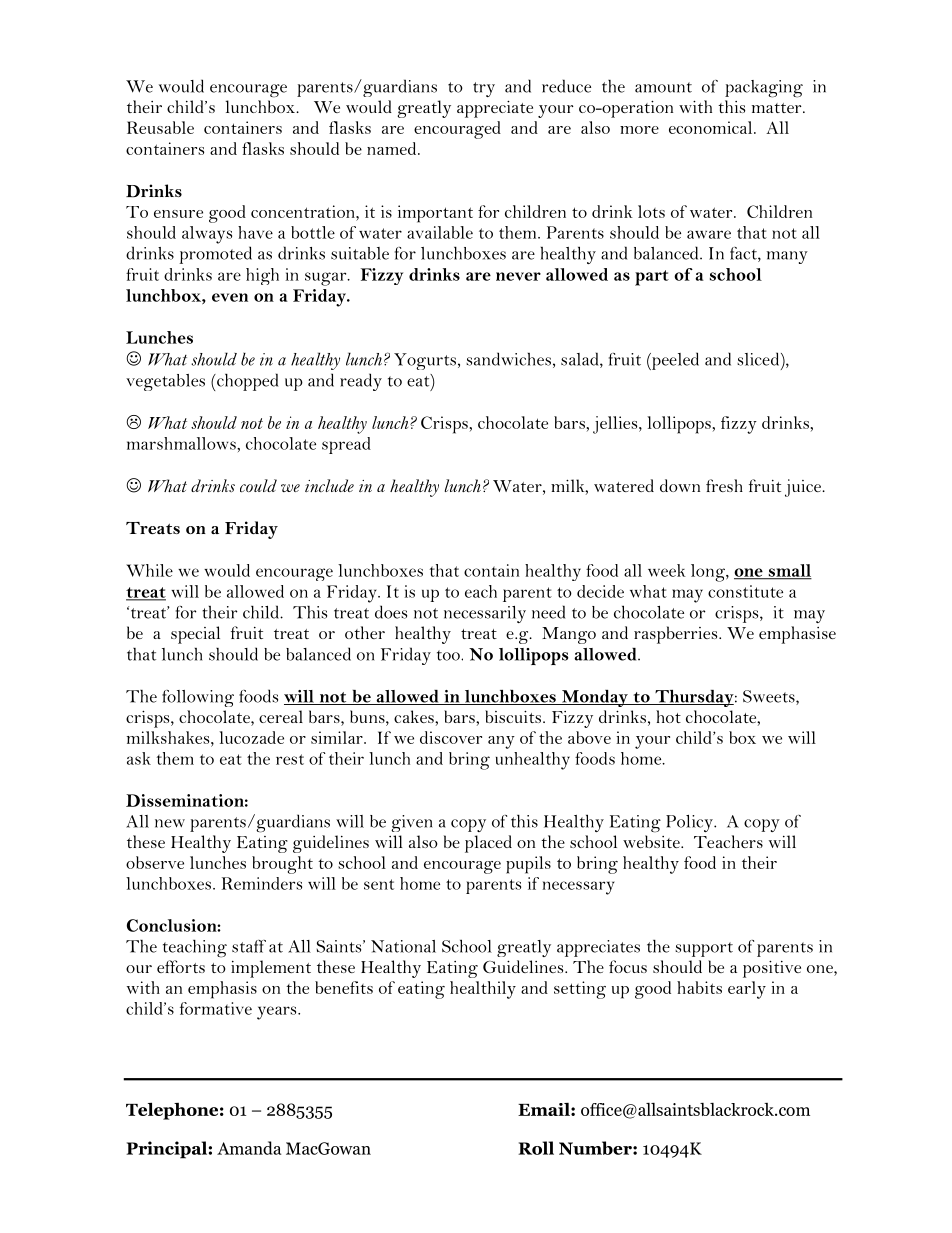 The width and height of the screenshot is (952, 1233). What do you see at coordinates (536, 1148) in the screenshot?
I see `Roll` at bounding box center [536, 1148].
